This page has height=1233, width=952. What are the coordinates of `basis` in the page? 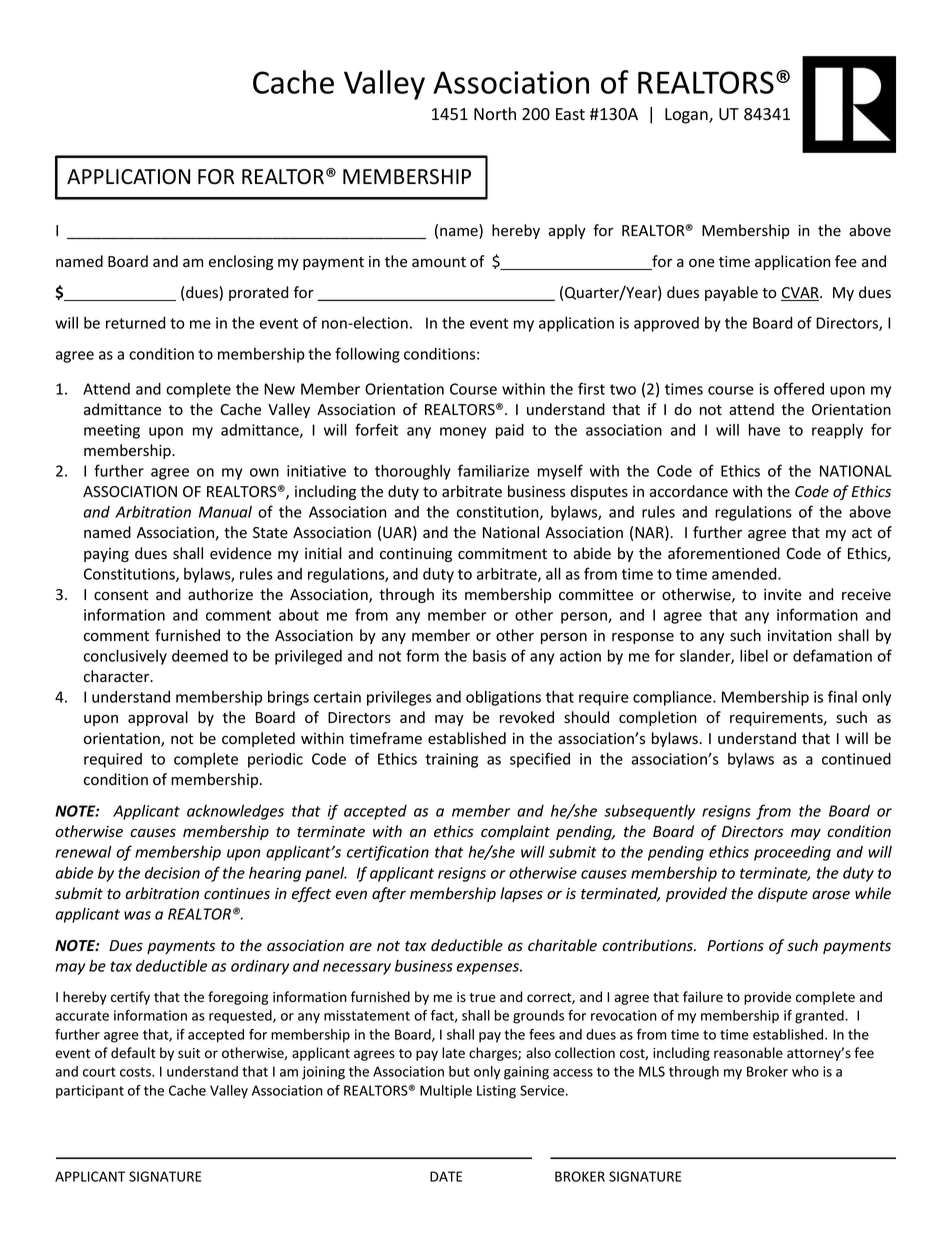 It's located at (489, 656).
